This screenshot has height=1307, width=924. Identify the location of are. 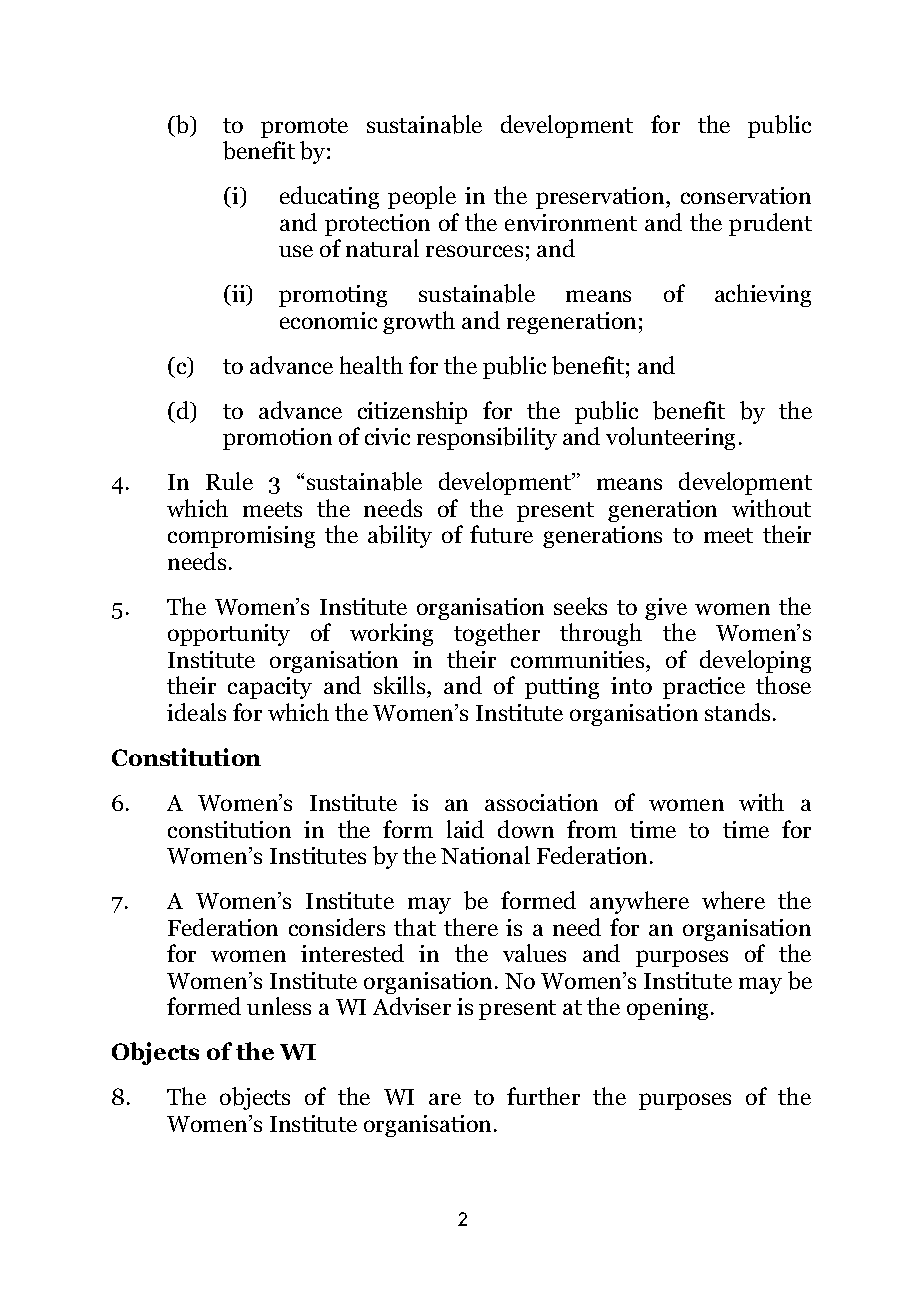
(445, 1099).
